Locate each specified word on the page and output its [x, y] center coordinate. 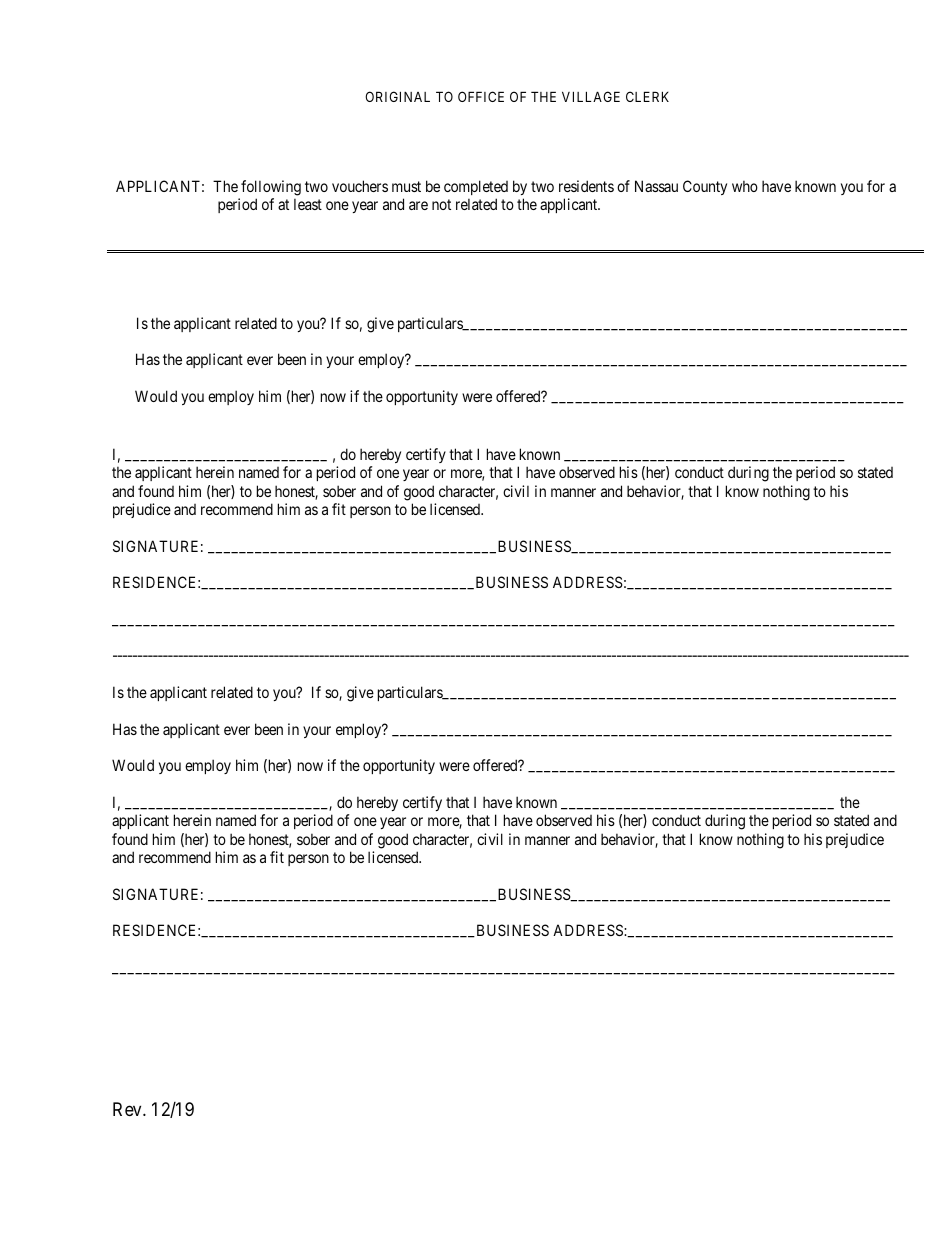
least [308, 204]
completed [476, 187]
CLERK [647, 96]
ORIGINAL [397, 96]
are [418, 205]
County [705, 187]
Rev [128, 1109]
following [271, 188]
